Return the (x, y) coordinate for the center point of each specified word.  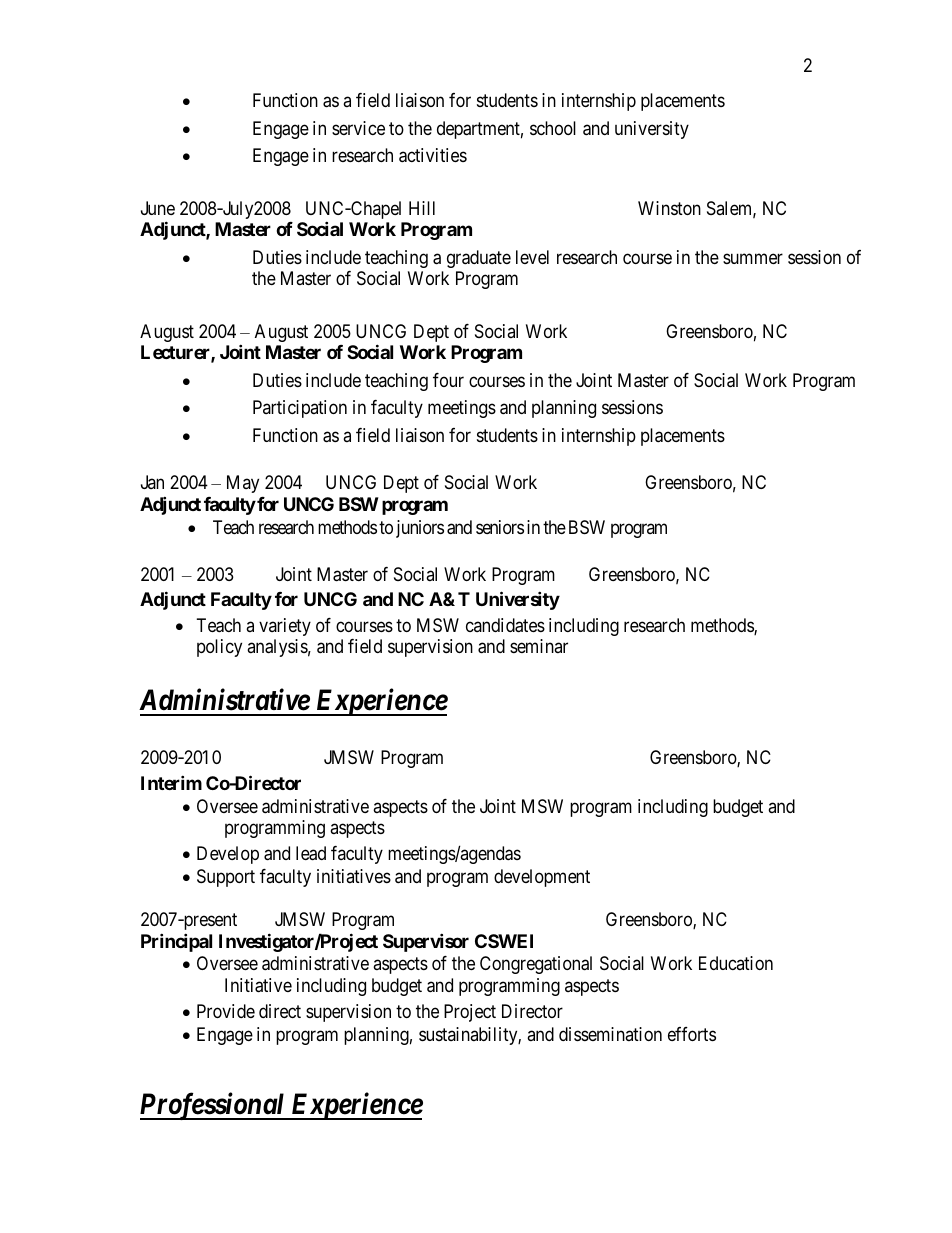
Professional (213, 1106)
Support (226, 878)
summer (753, 258)
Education (736, 963)
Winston (669, 208)
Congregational (536, 965)
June (158, 208)
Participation (300, 409)
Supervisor (426, 942)
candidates (505, 625)
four (448, 380)
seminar (539, 646)
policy (219, 648)
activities (433, 155)
